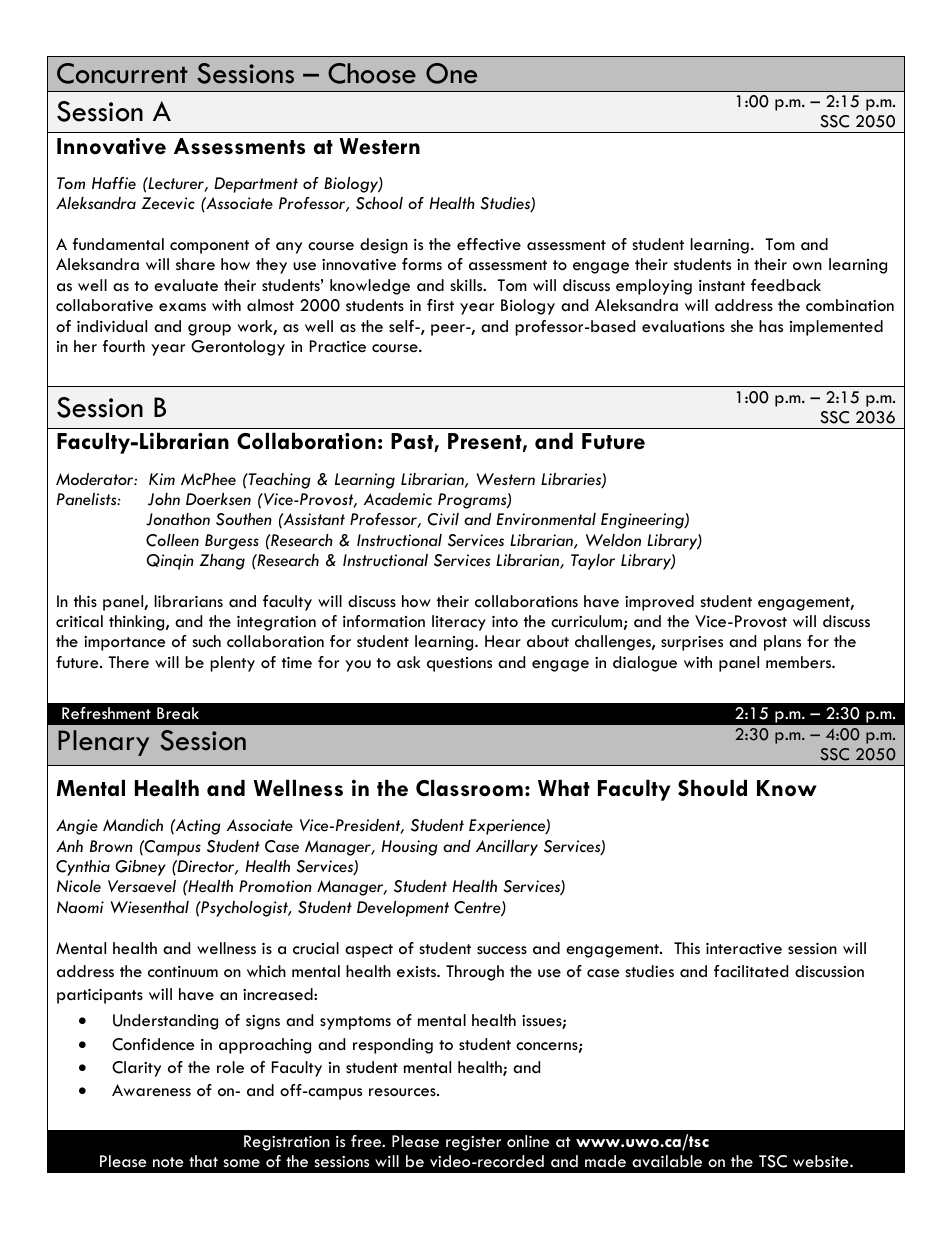 The height and width of the screenshot is (1233, 952). I want to click on importance, so click(125, 643).
